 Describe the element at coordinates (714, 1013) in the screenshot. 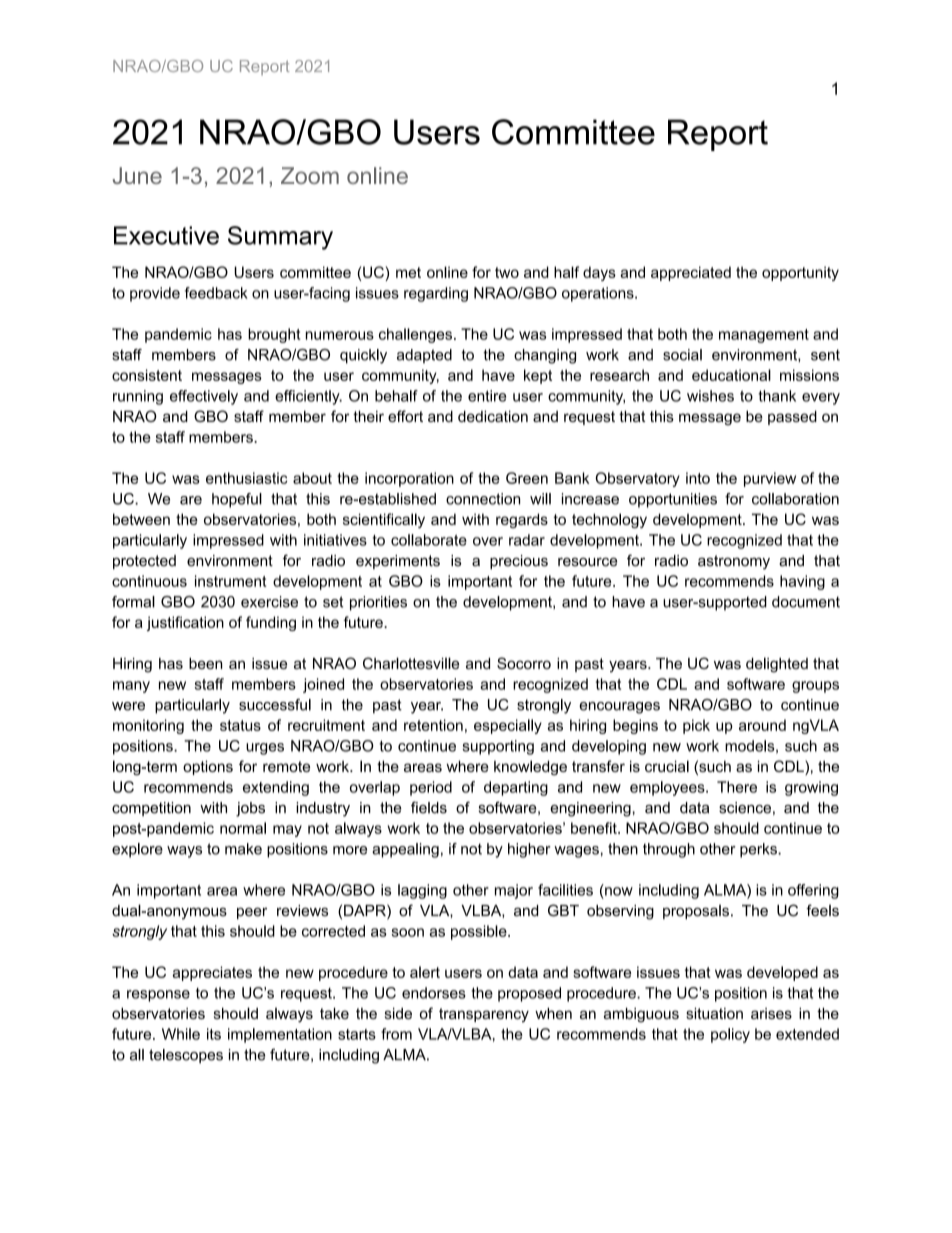

I see `situation` at that location.
